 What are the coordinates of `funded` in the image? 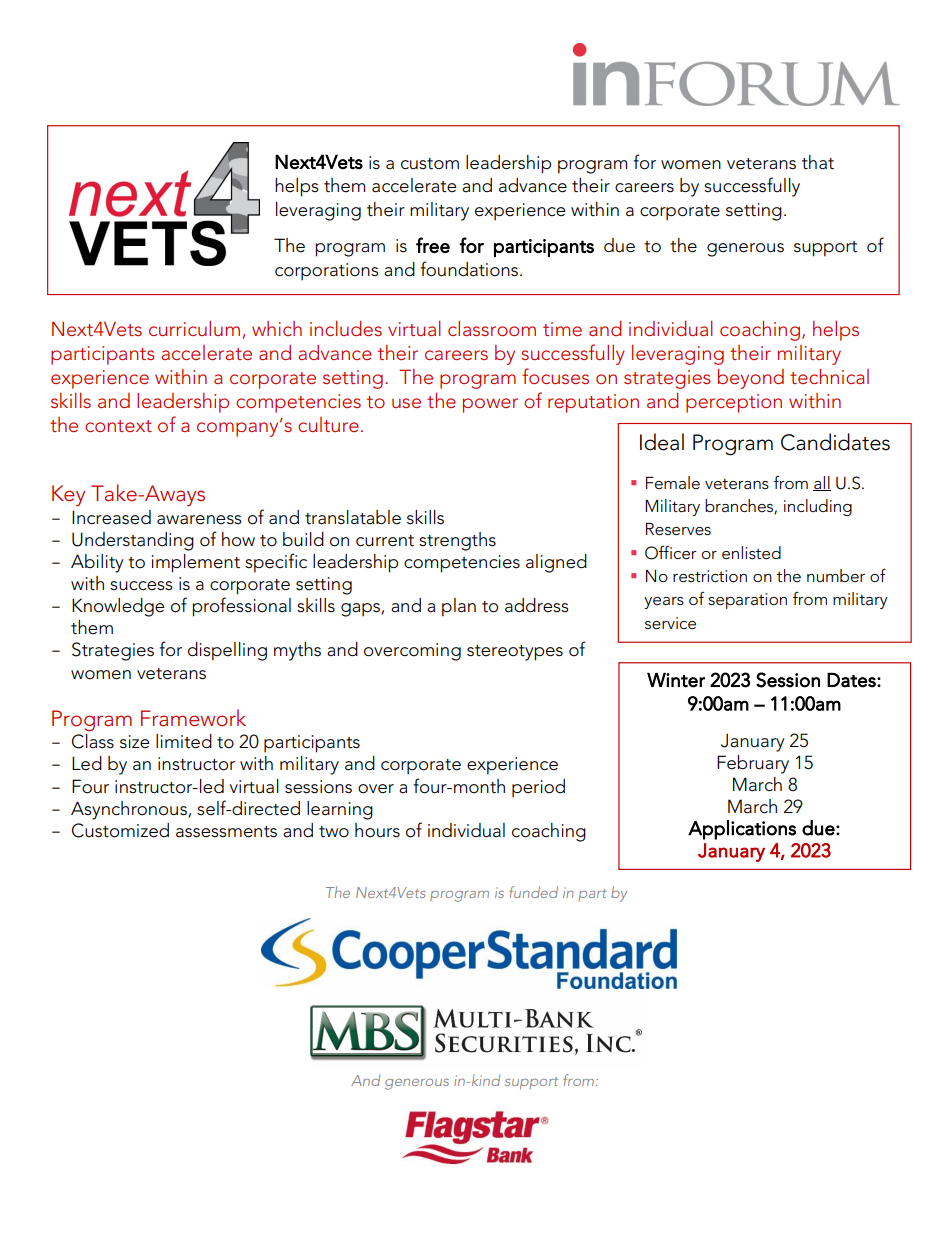 It's located at (533, 892).
